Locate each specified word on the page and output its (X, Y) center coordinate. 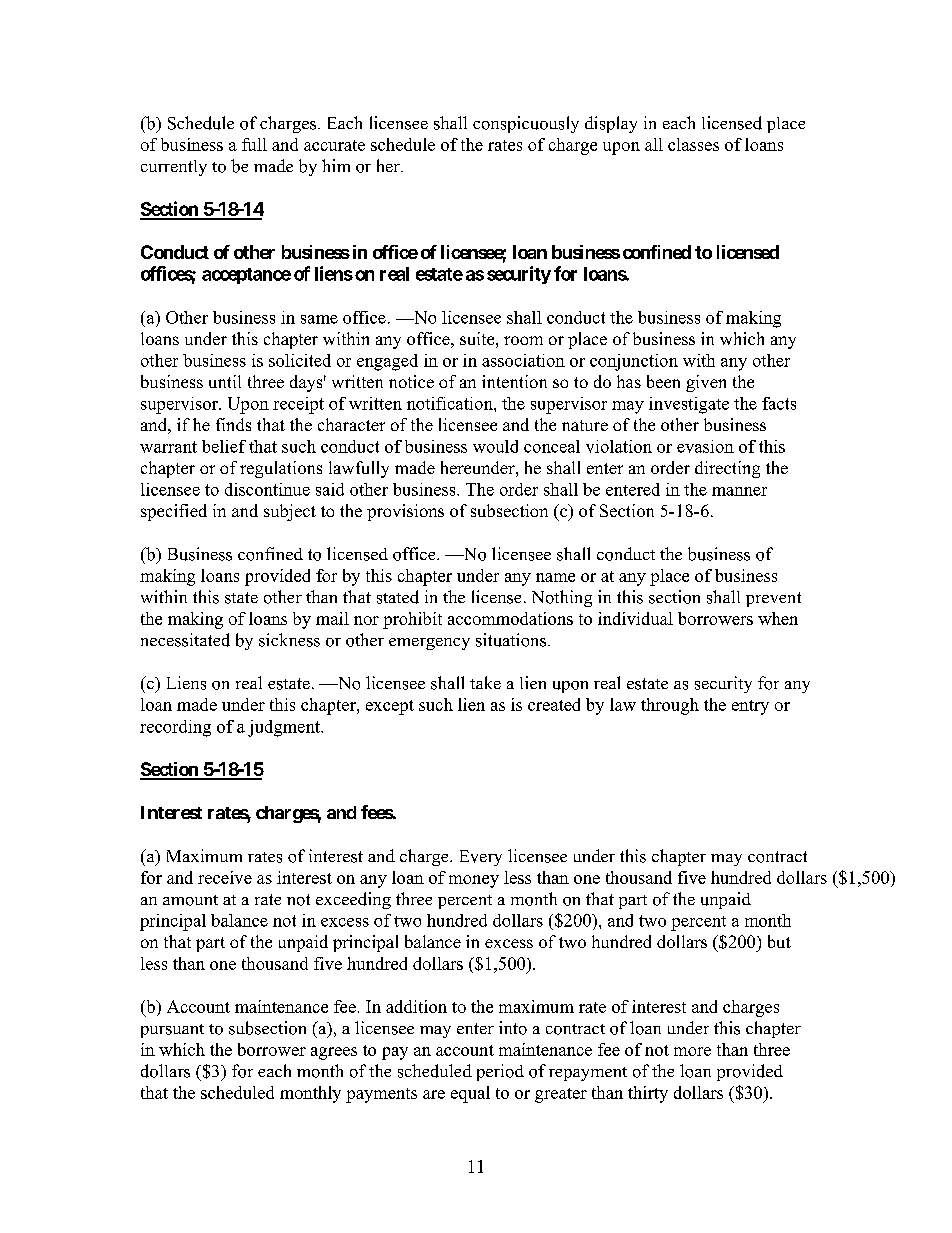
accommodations (510, 618)
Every (481, 858)
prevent (773, 599)
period (500, 1072)
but (779, 941)
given (706, 383)
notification (451, 403)
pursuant (172, 1031)
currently (174, 168)
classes (693, 144)
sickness (289, 640)
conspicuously (526, 124)
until (225, 381)
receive (225, 877)
